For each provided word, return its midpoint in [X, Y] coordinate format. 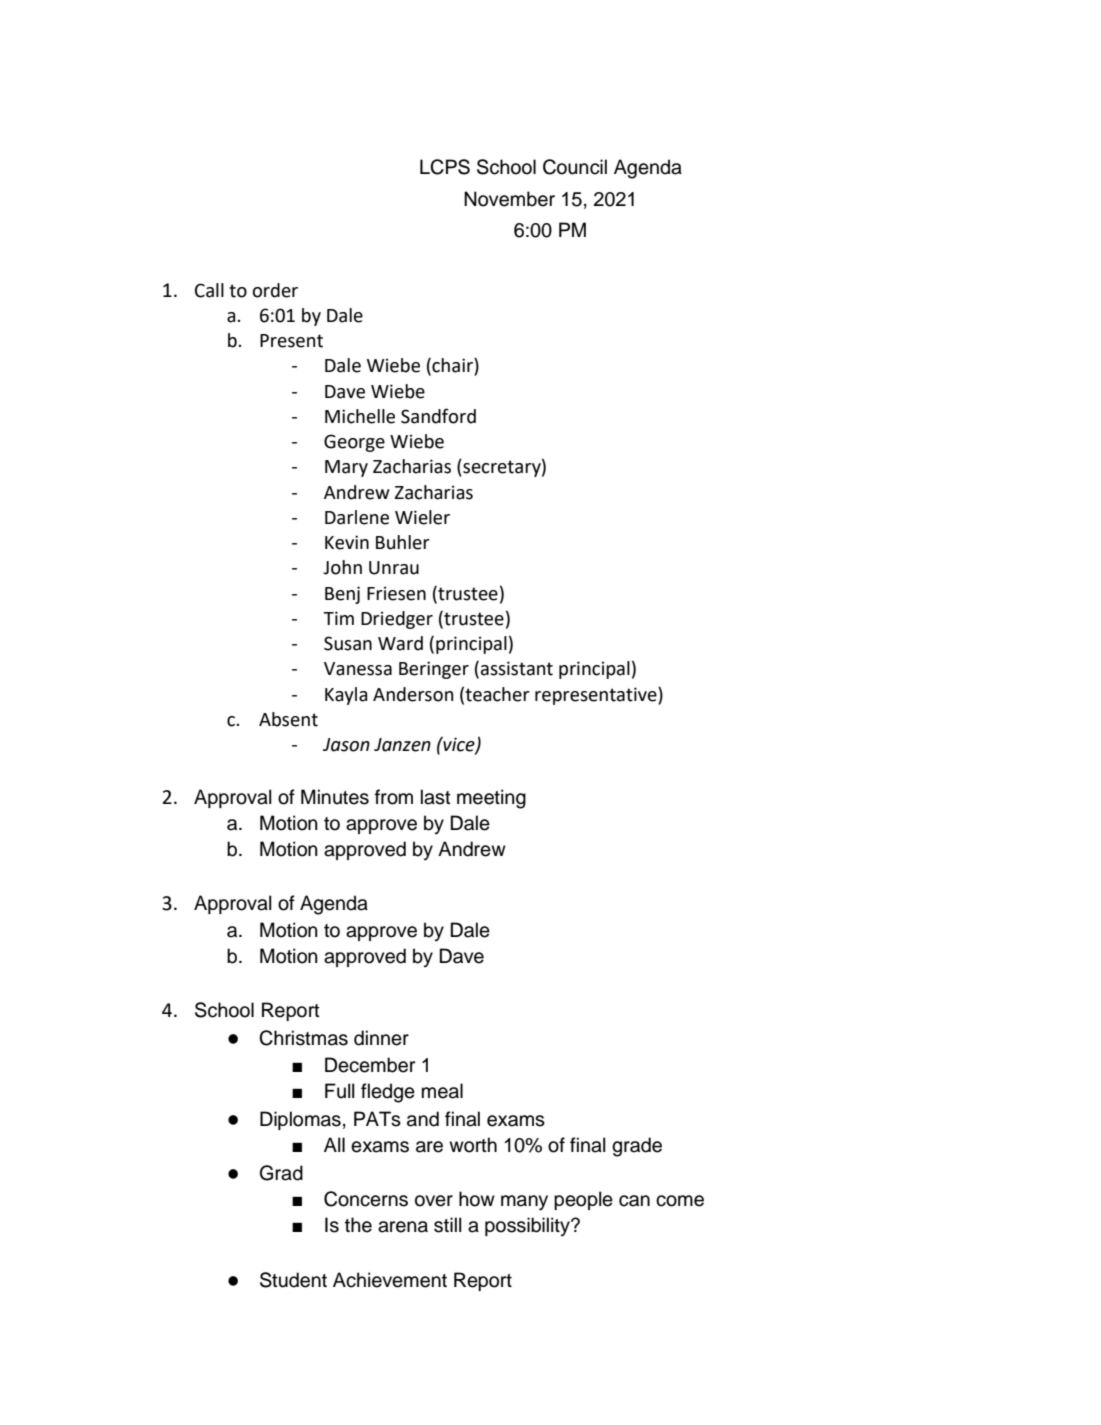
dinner [381, 1038]
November [509, 199]
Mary [346, 468]
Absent [288, 719]
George [354, 443]
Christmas [303, 1038]
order [275, 290]
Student [293, 1280]
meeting [491, 799]
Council [575, 167]
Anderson [413, 694]
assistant [517, 668]
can [634, 1201]
